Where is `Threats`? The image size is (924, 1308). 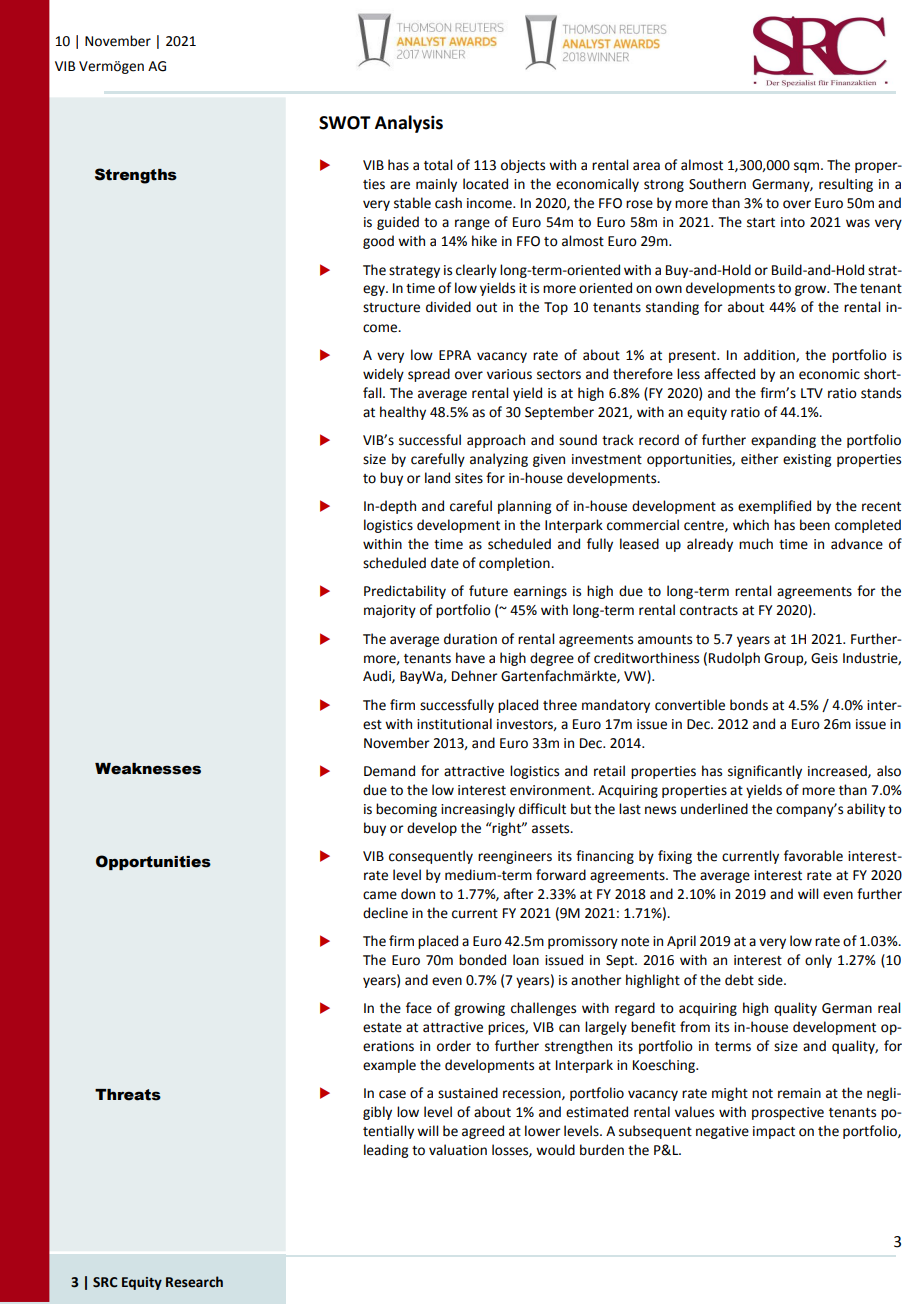
Threats is located at coordinates (128, 1095).
